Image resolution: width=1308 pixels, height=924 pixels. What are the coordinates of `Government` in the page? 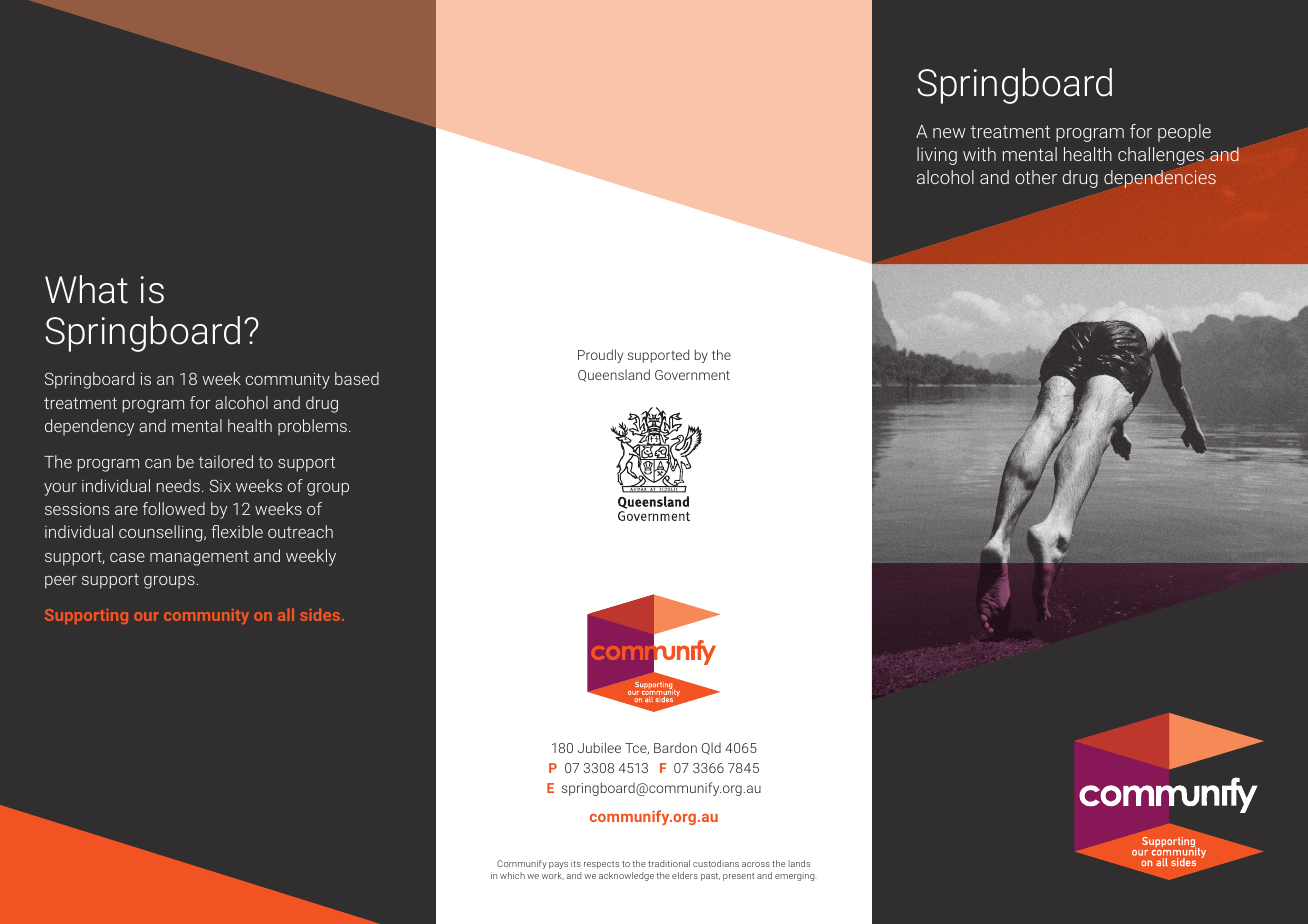 It's located at (692, 375).
